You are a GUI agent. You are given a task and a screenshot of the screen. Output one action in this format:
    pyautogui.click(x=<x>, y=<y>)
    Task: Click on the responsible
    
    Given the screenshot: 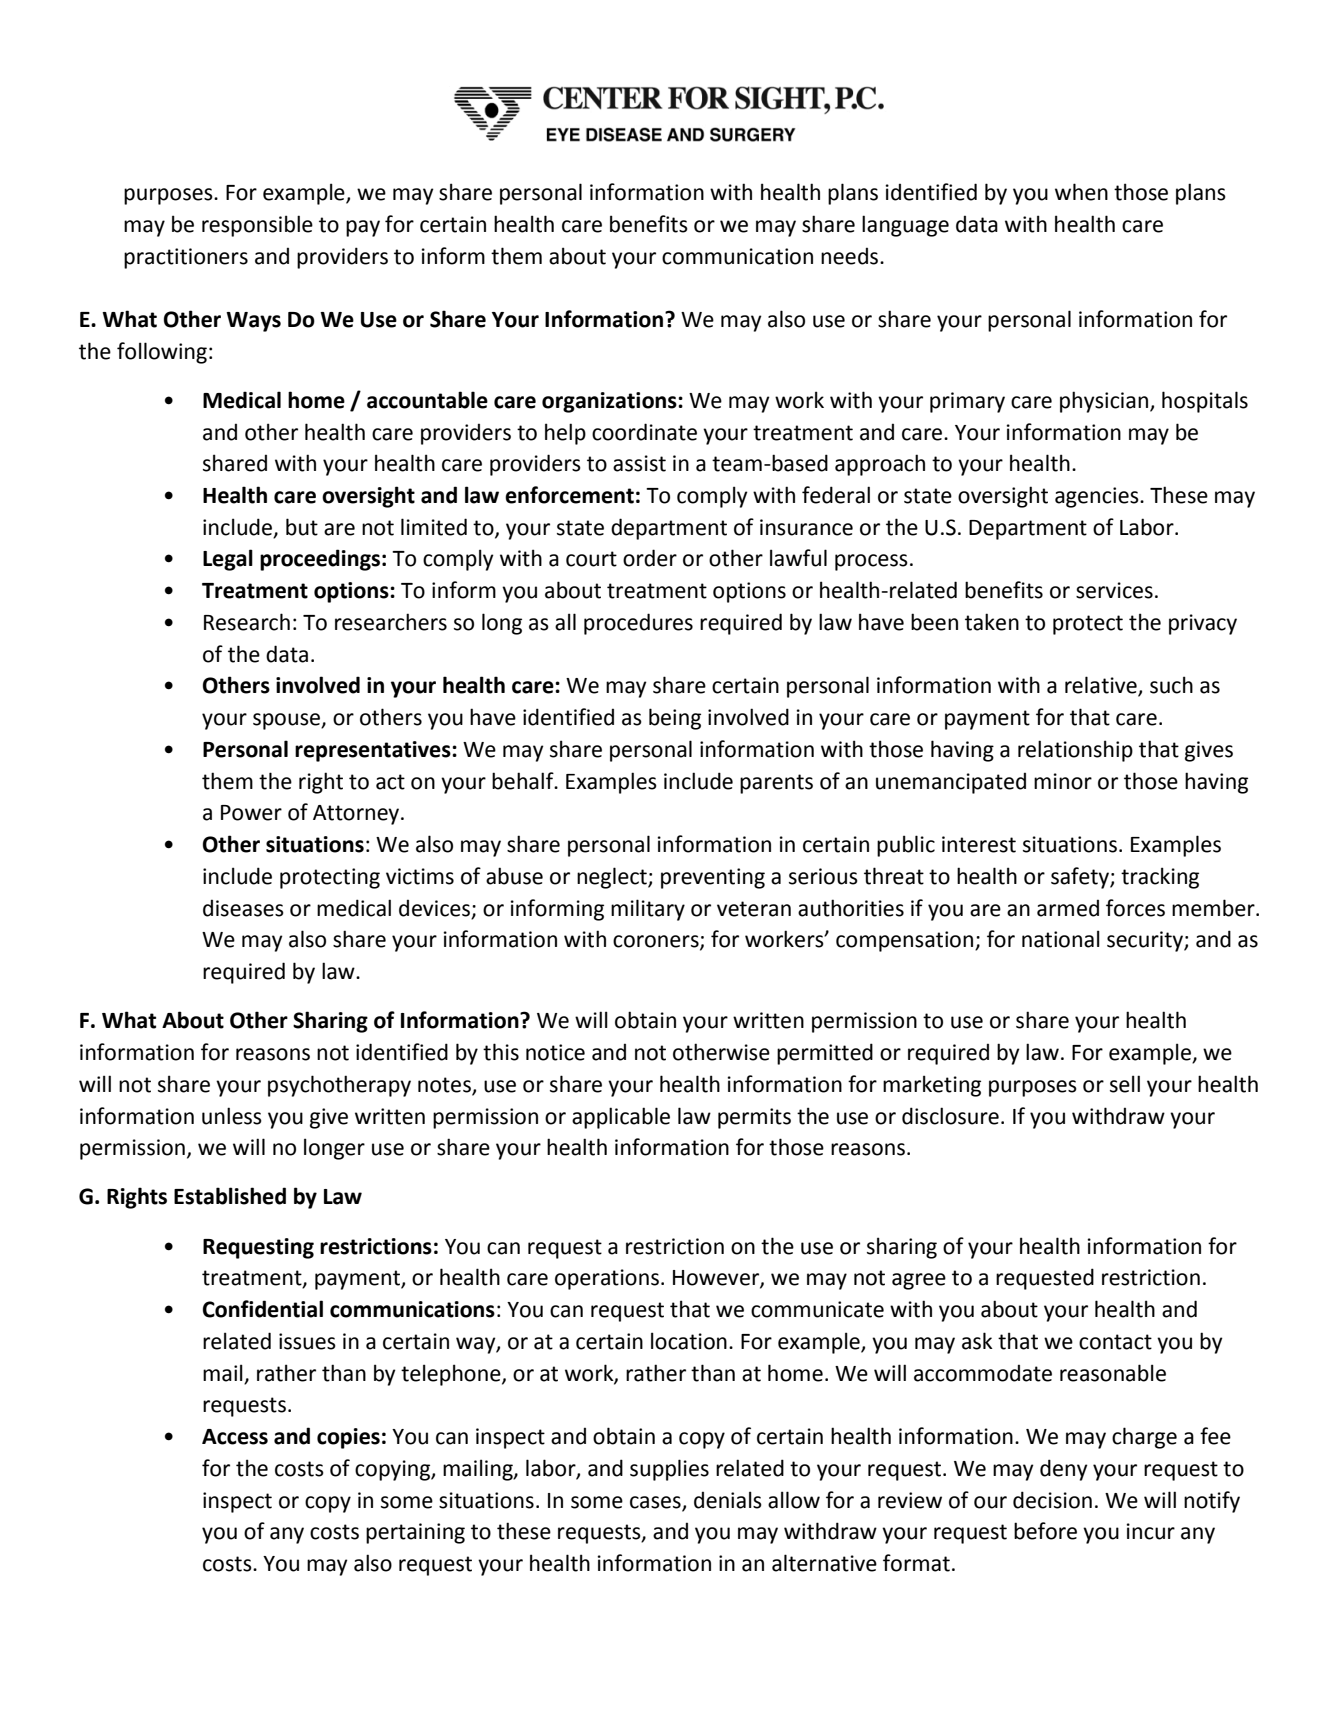 What is the action you would take?
    pyautogui.click(x=257, y=226)
